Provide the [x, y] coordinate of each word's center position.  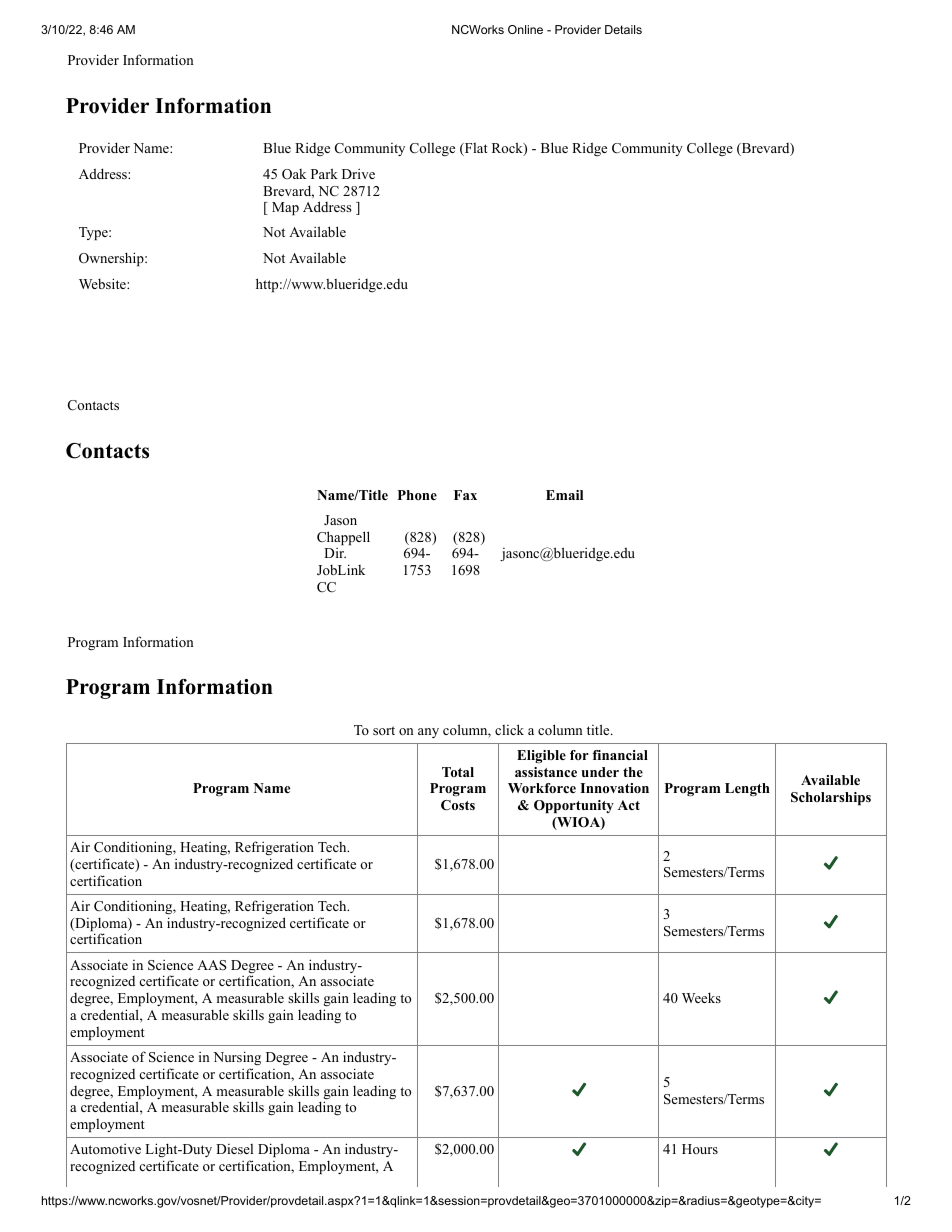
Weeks [701, 997]
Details [623, 29]
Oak [294, 174]
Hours [700, 1149]
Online [525, 29]
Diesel [234, 1149]
